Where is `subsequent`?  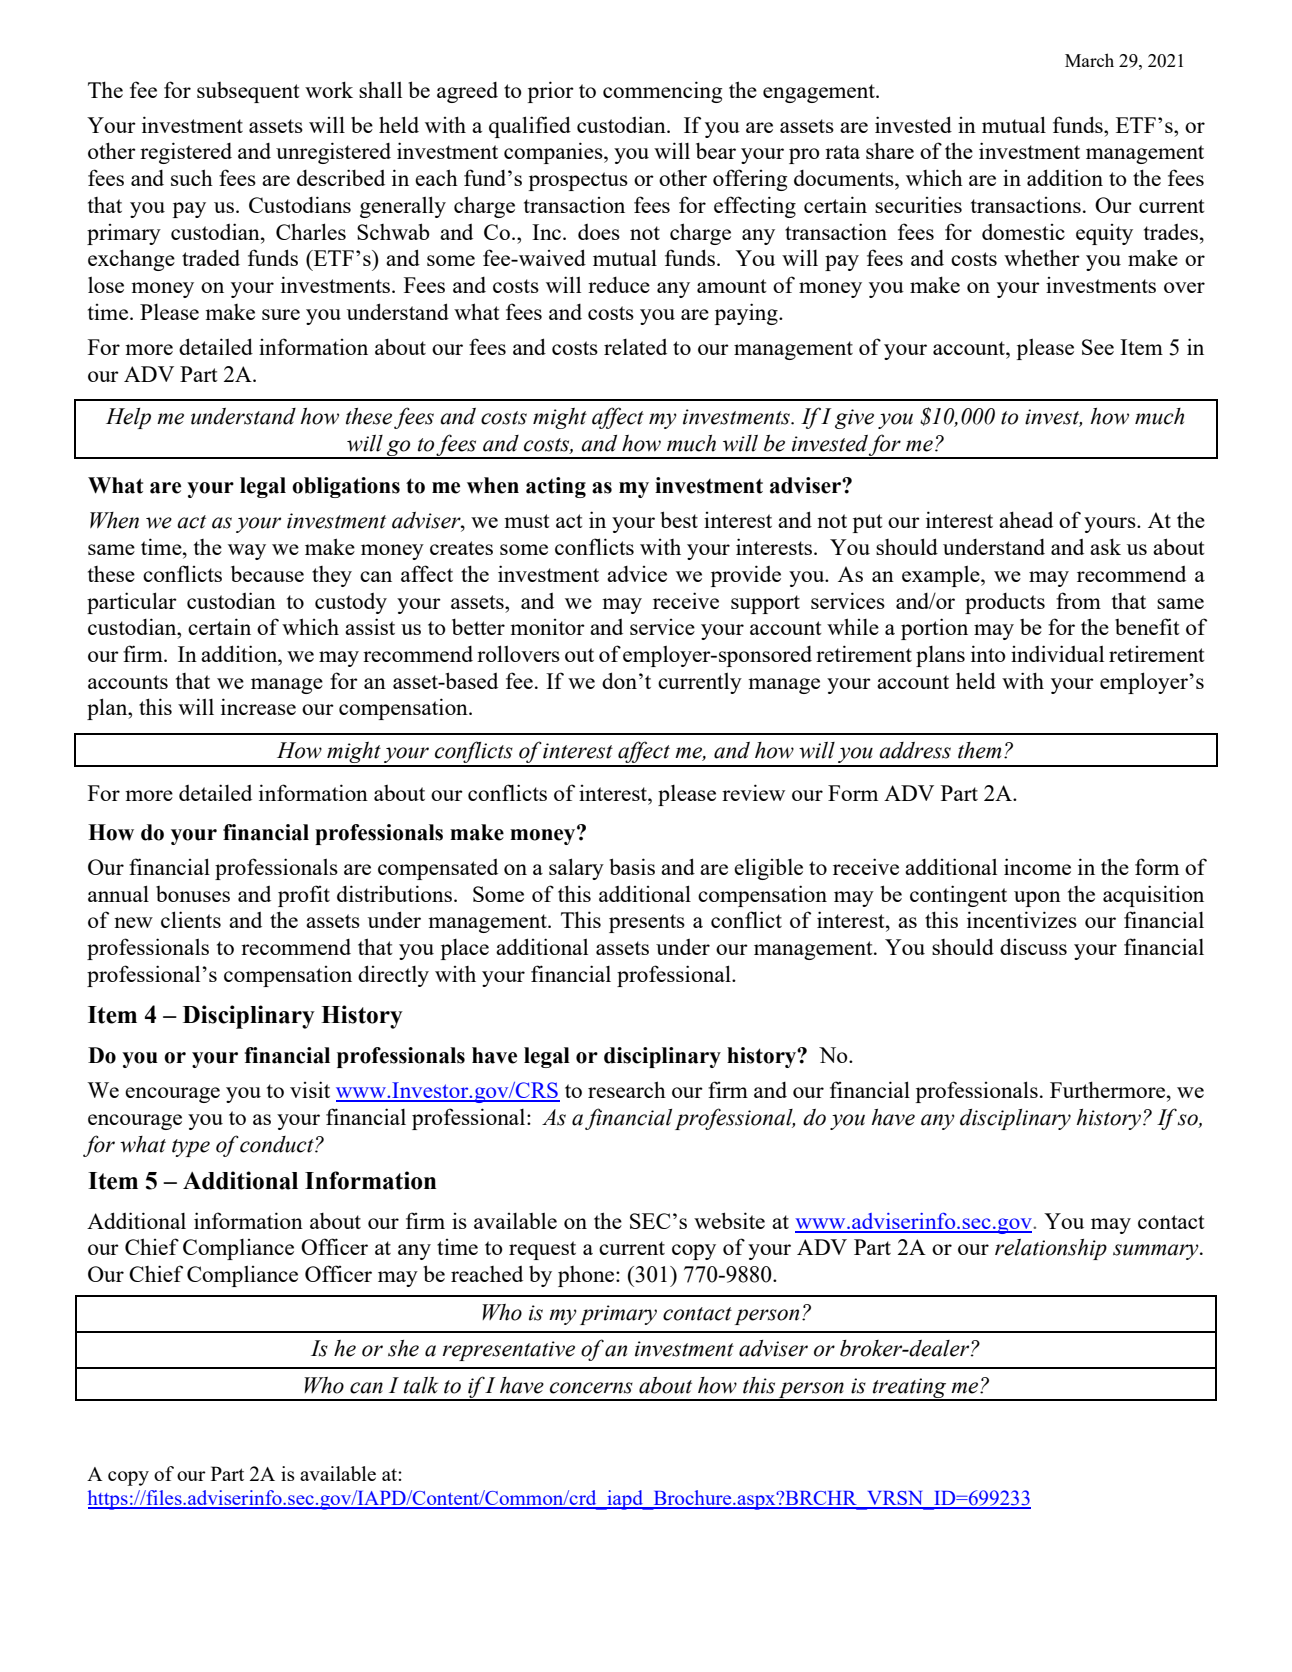 subsequent is located at coordinates (248, 92).
